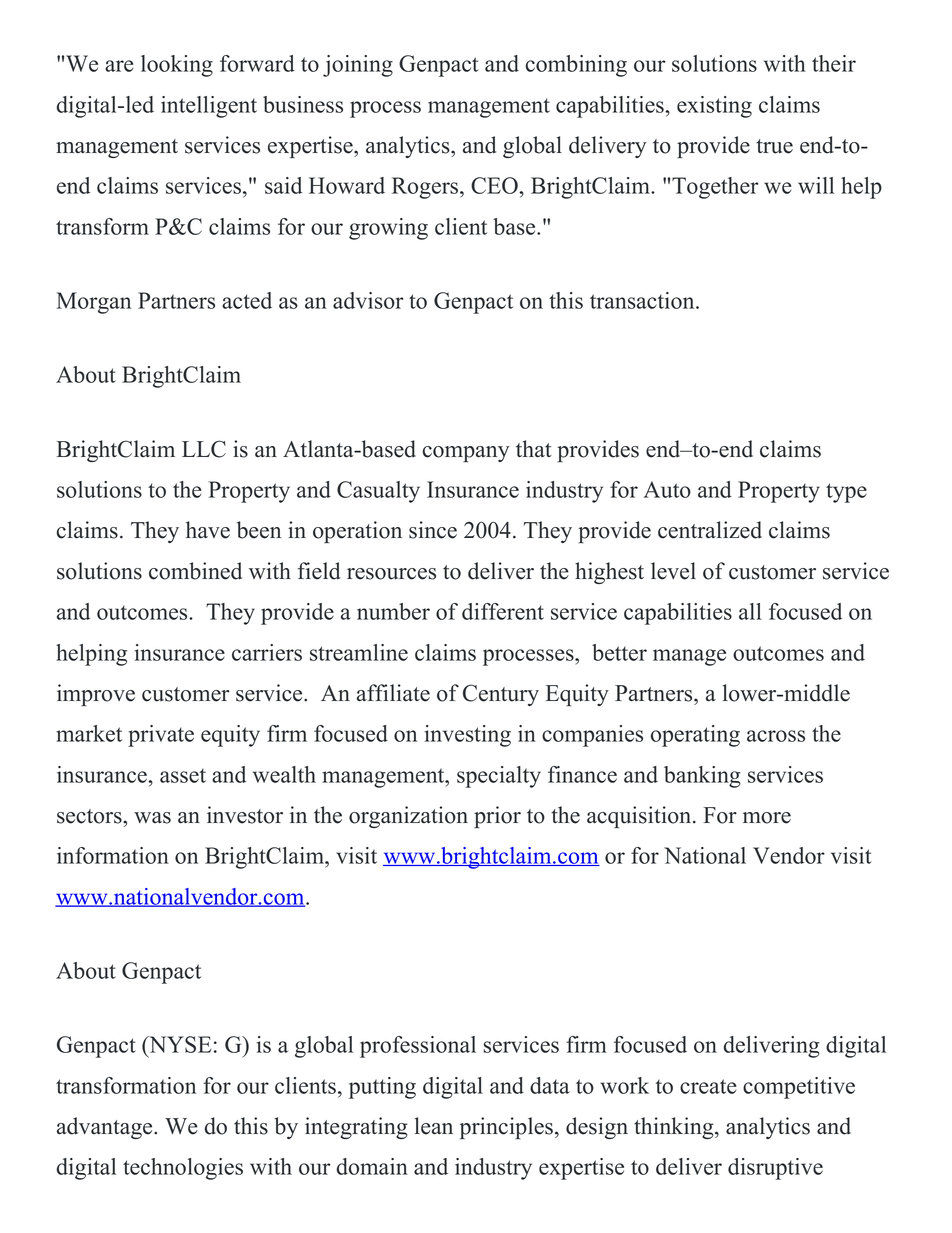  I want to click on company, so click(466, 454).
